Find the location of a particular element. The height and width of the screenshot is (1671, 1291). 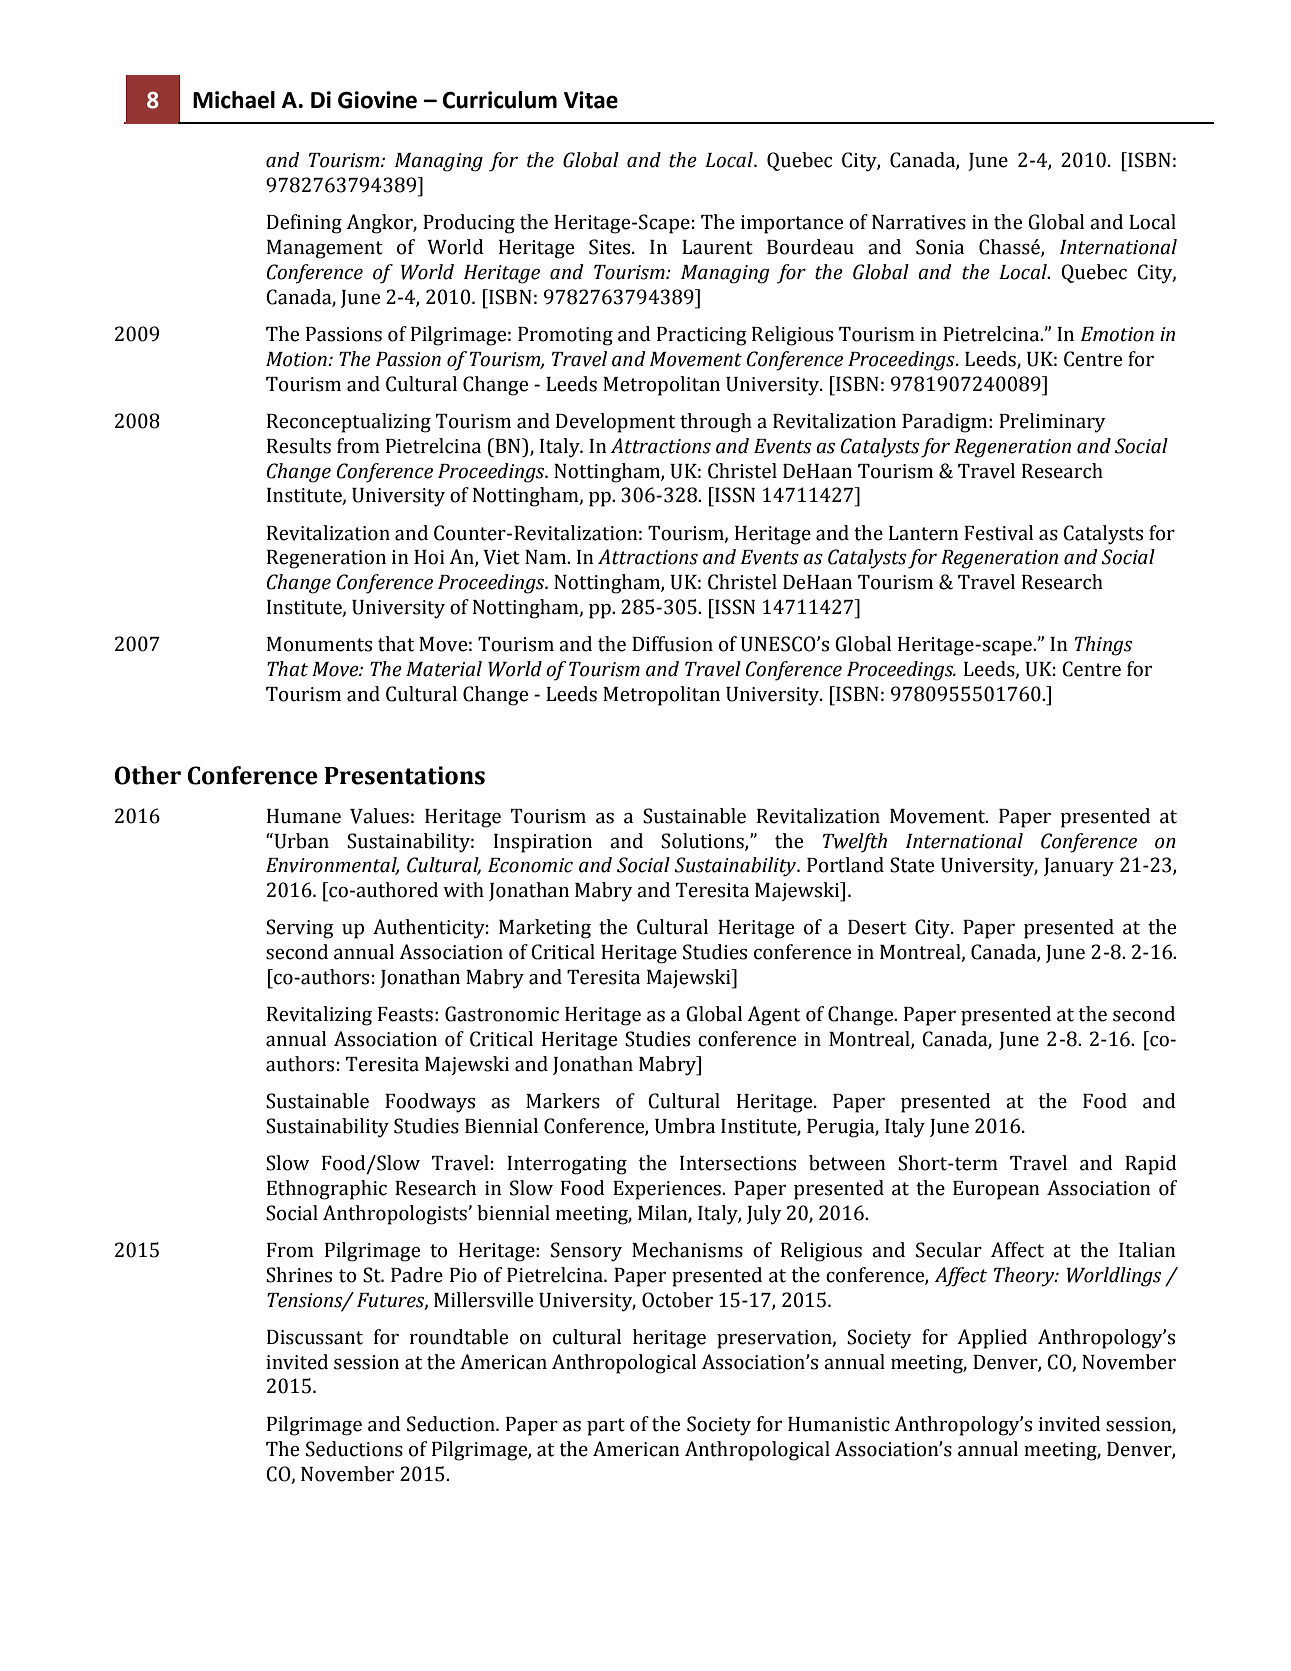

Solutions is located at coordinates (703, 841).
